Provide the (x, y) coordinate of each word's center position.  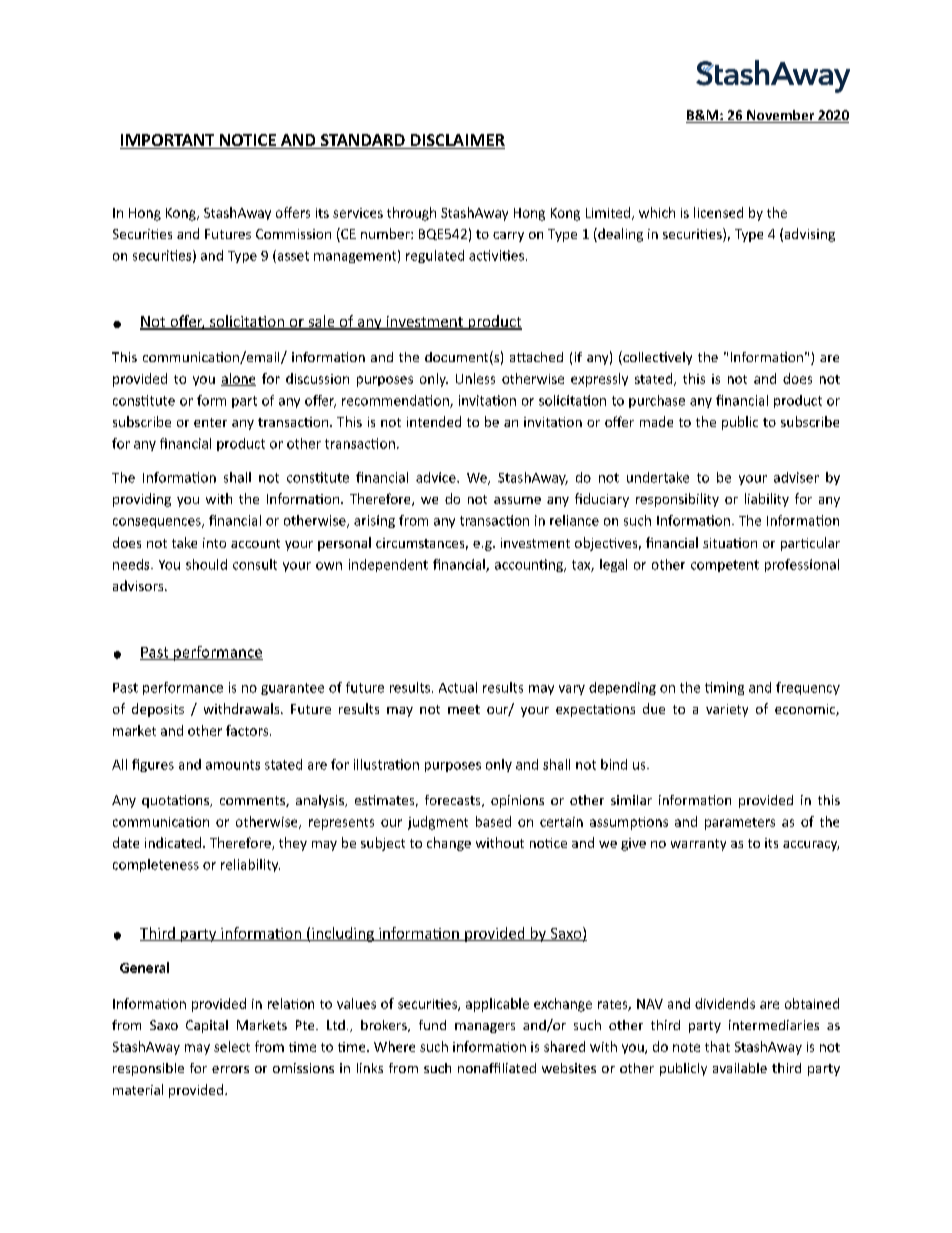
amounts (233, 765)
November (781, 116)
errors (230, 1069)
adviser (796, 477)
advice (437, 477)
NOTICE (248, 141)
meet (464, 709)
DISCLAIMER (456, 141)
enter (210, 422)
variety (727, 710)
